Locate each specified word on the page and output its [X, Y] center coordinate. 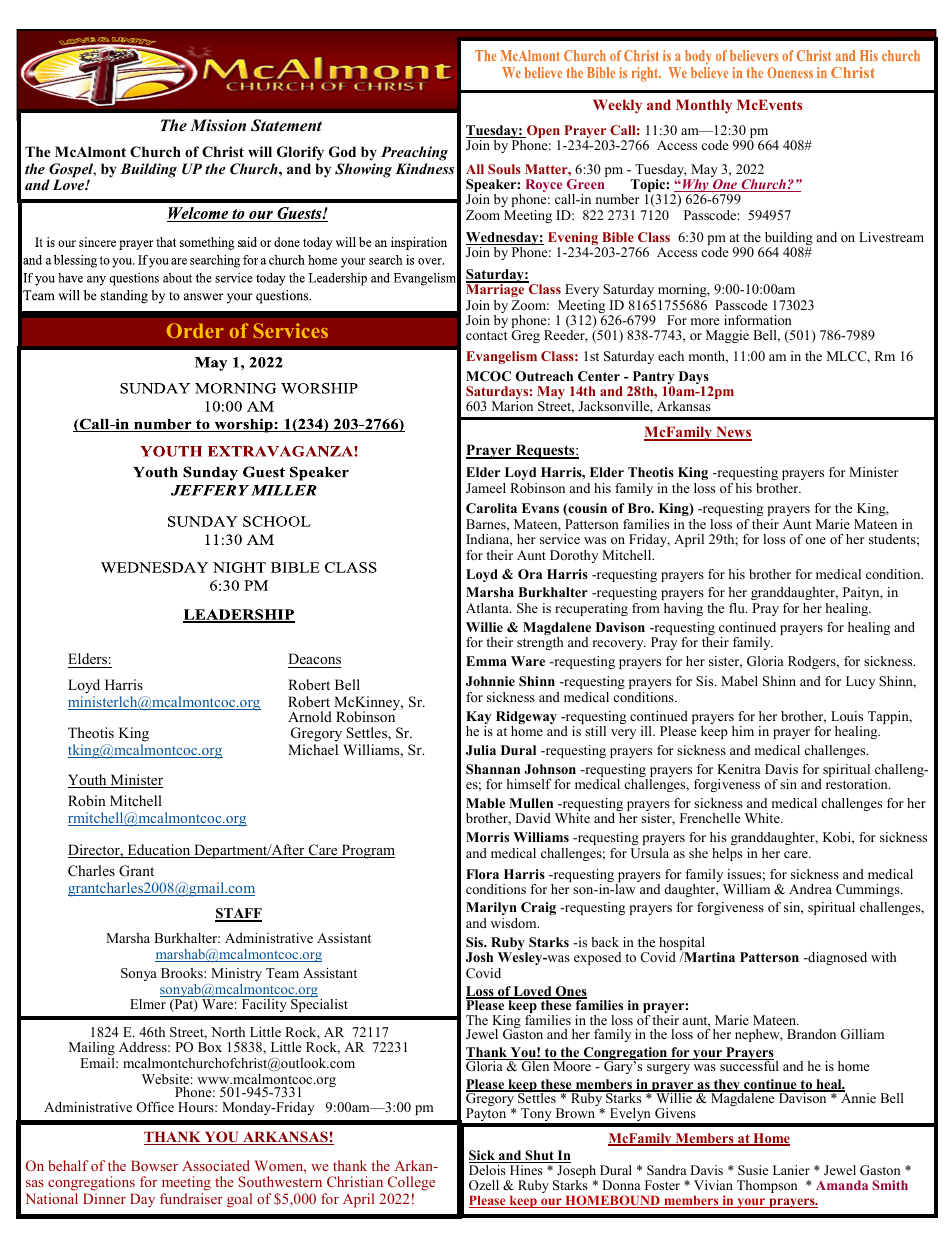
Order [195, 330]
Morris [487, 837]
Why [696, 187]
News [733, 433]
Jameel [486, 488]
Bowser [154, 1165]
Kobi [838, 837]
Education [159, 851]
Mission [218, 125]
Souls [504, 169]
